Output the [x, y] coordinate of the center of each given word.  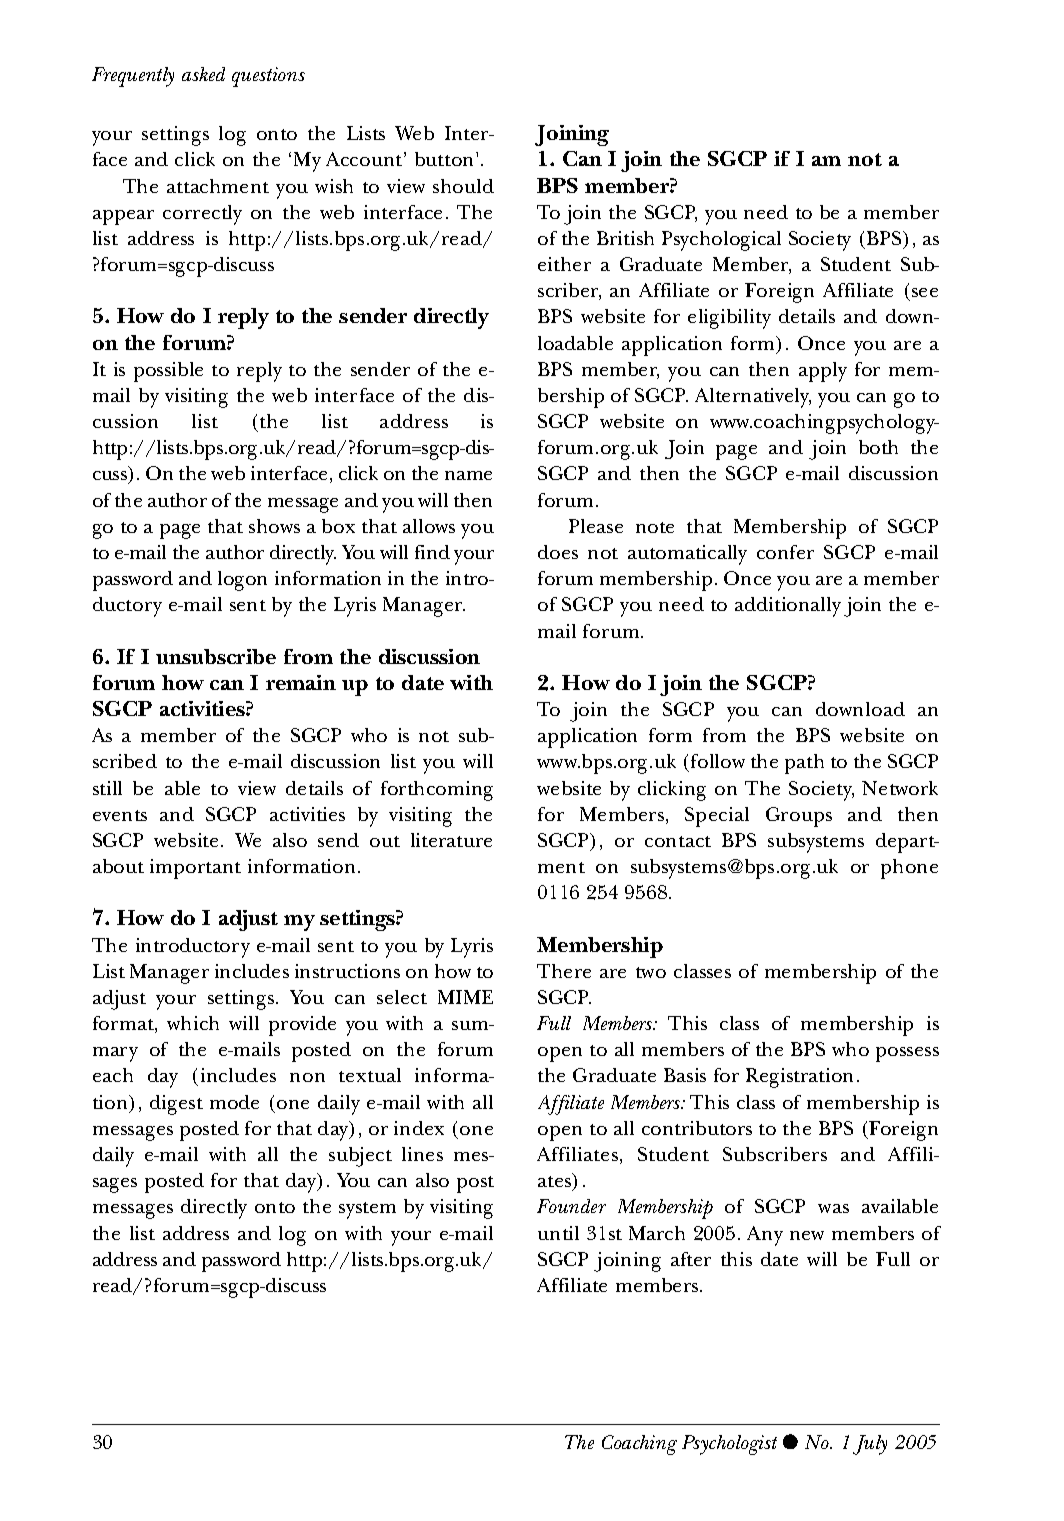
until [558, 1233]
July [870, 1445]
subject [360, 1157]
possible [168, 372]
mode [234, 1102]
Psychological [721, 241]
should [463, 186]
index [419, 1128]
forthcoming [437, 791]
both [878, 447]
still [107, 788]
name [468, 475]
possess [907, 1054]
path [804, 764]
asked [203, 74]
